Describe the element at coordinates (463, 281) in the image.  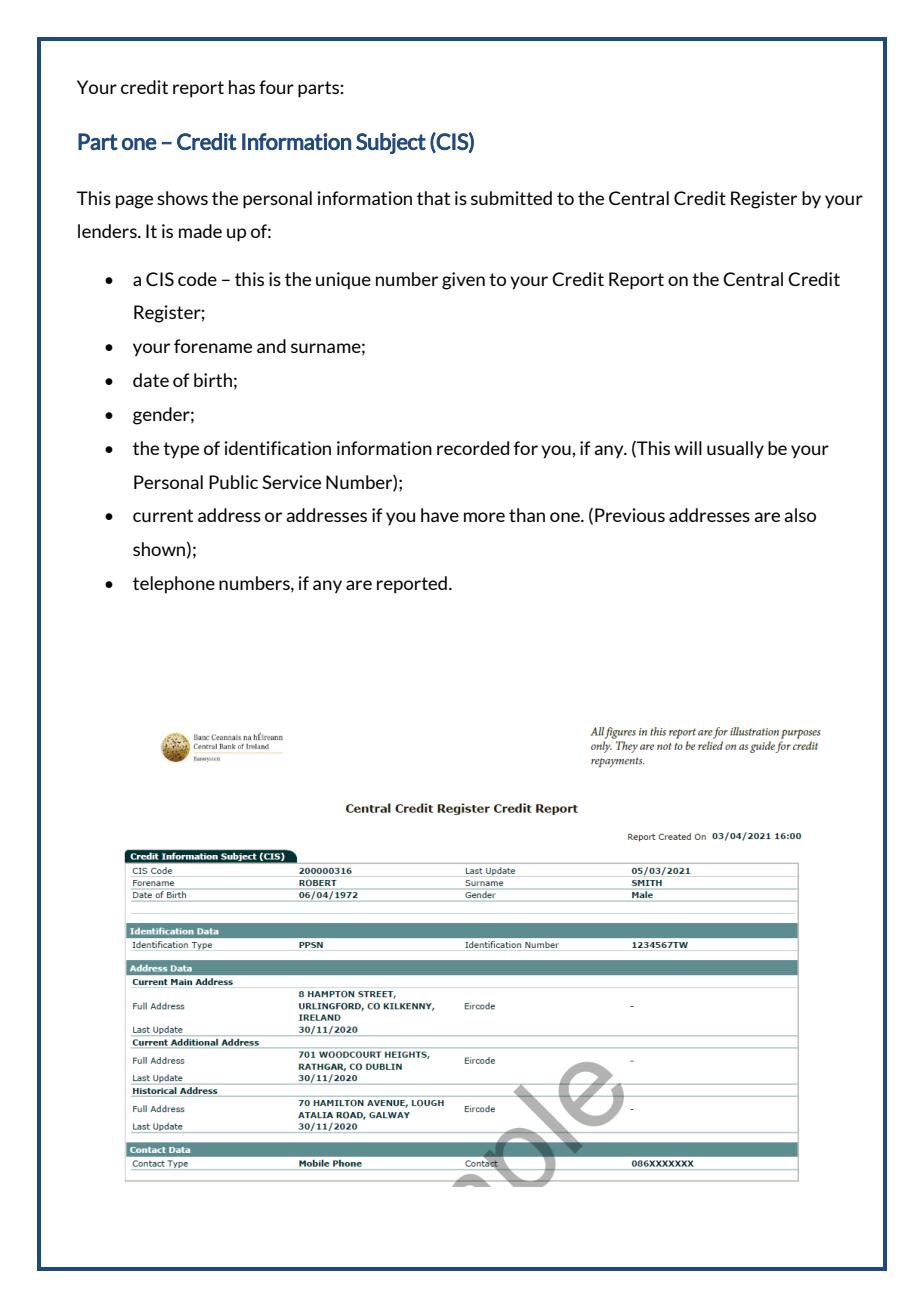
I see `given` at that location.
